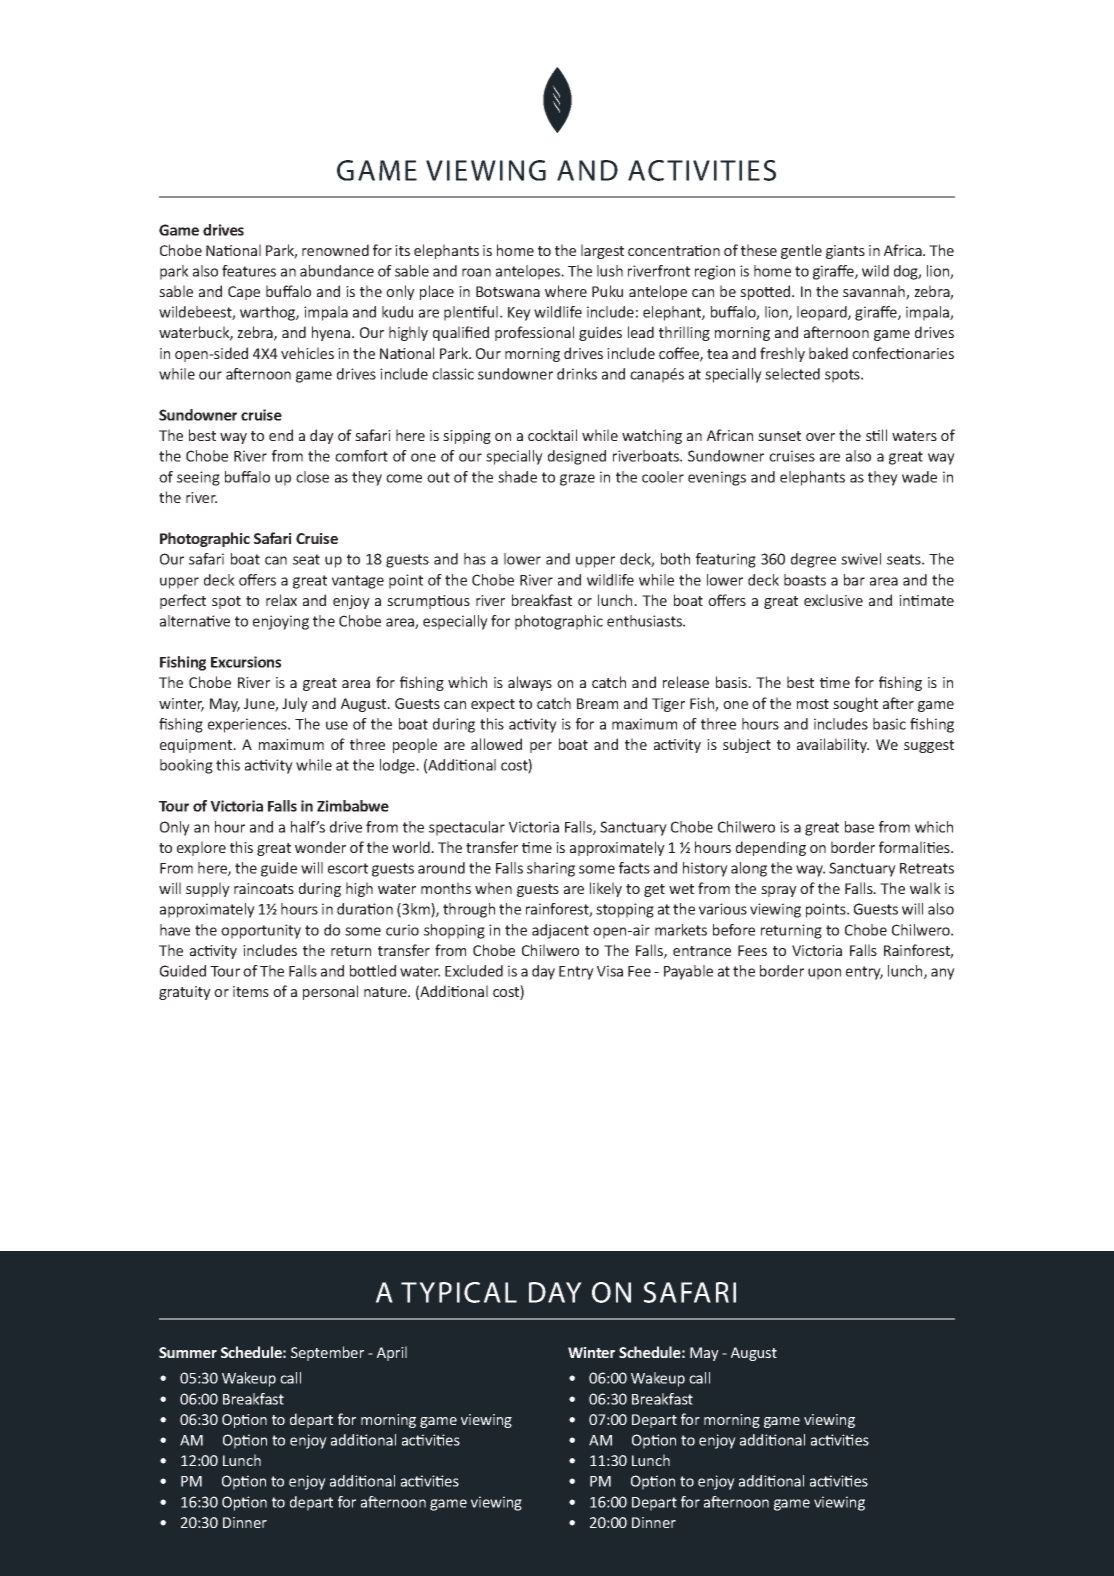 The height and width of the screenshot is (1576, 1114). I want to click on Botswana, so click(508, 291).
